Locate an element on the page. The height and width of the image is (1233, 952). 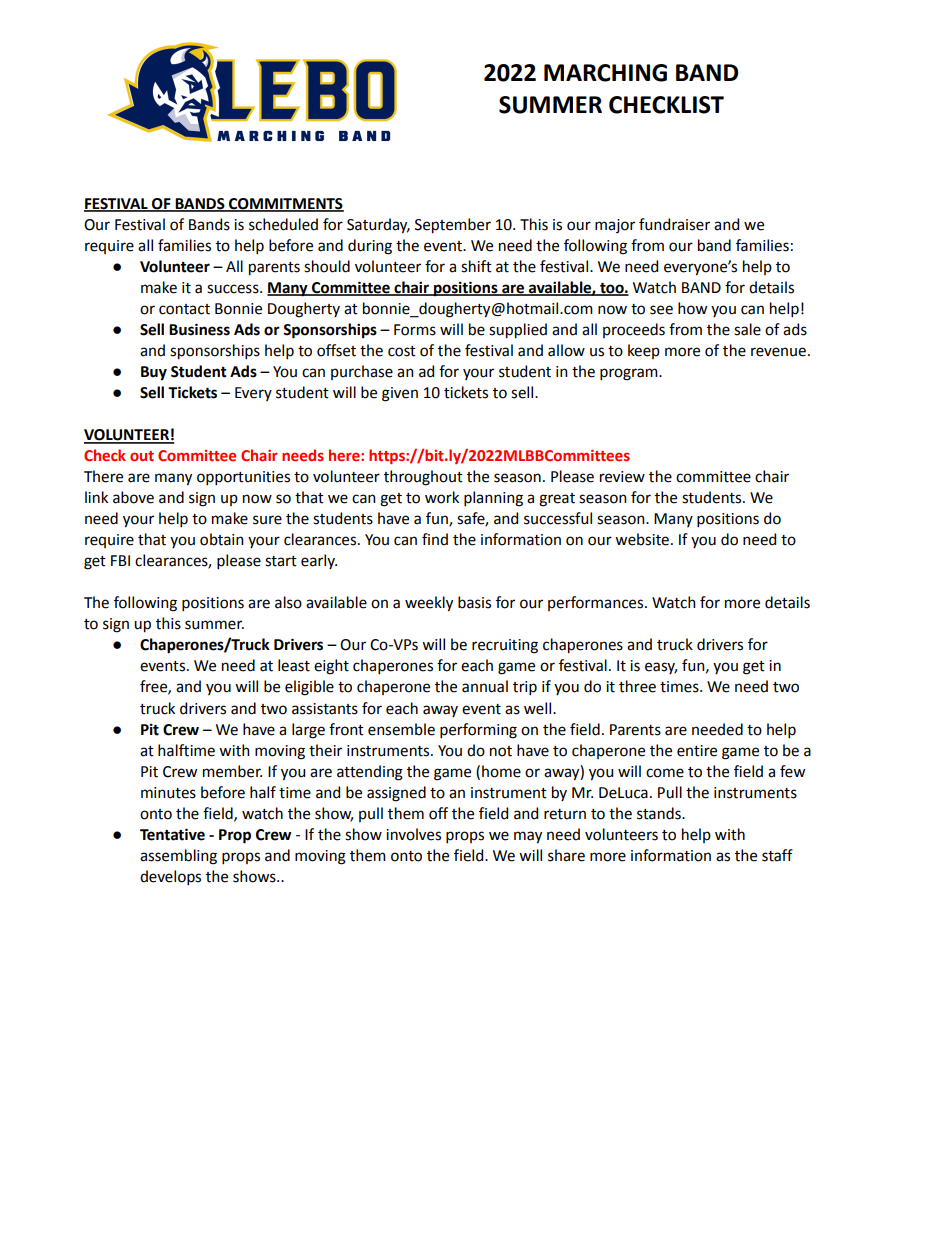
assembling is located at coordinates (178, 857).
